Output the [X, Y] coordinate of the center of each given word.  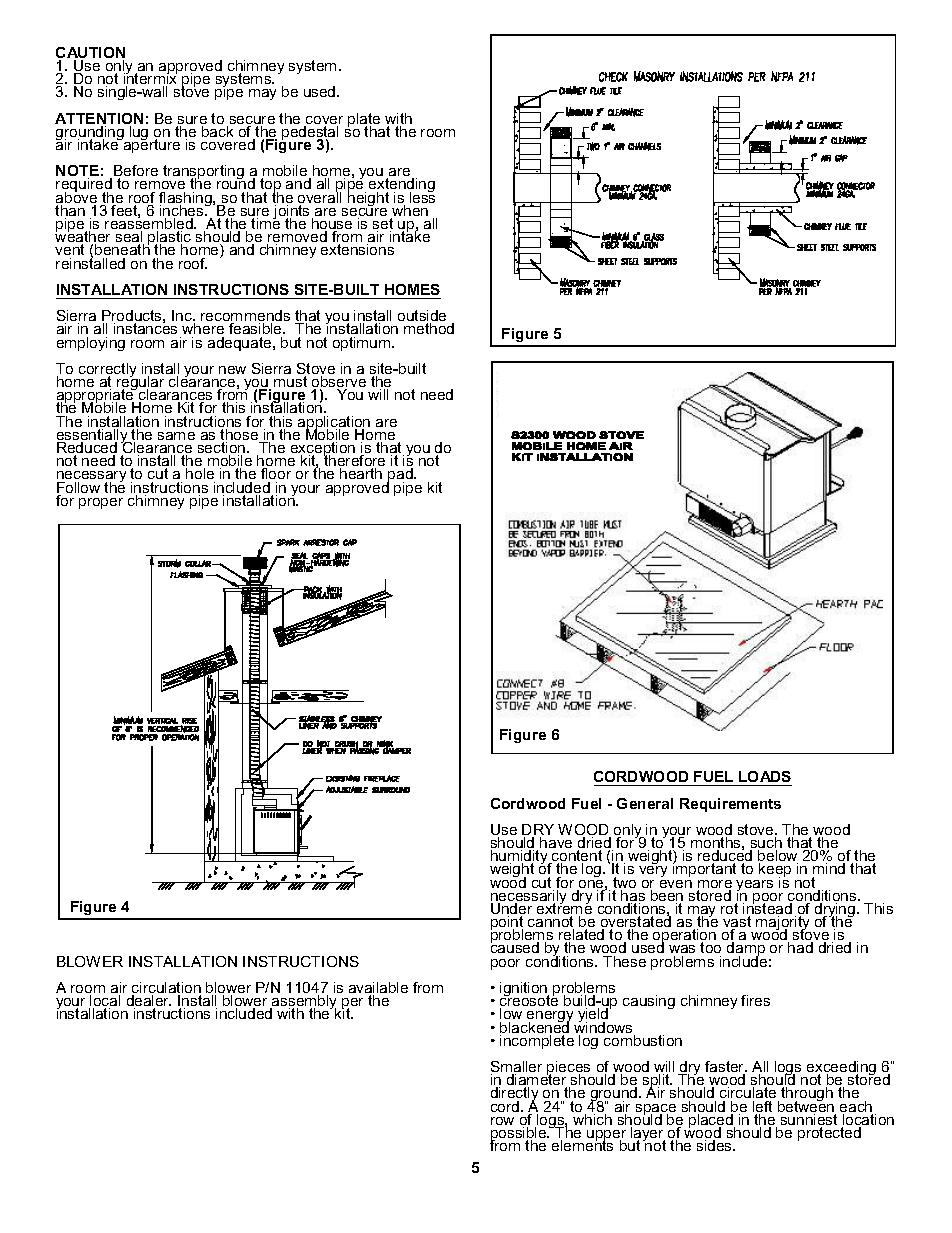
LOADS [765, 776]
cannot [551, 923]
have [556, 842]
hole [200, 473]
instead [767, 909]
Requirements [730, 805]
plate [364, 121]
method [429, 328]
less [422, 196]
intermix [150, 79]
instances [145, 327]
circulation [166, 989]
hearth [361, 473]
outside [422, 317]
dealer [149, 1002]
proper [101, 503]
